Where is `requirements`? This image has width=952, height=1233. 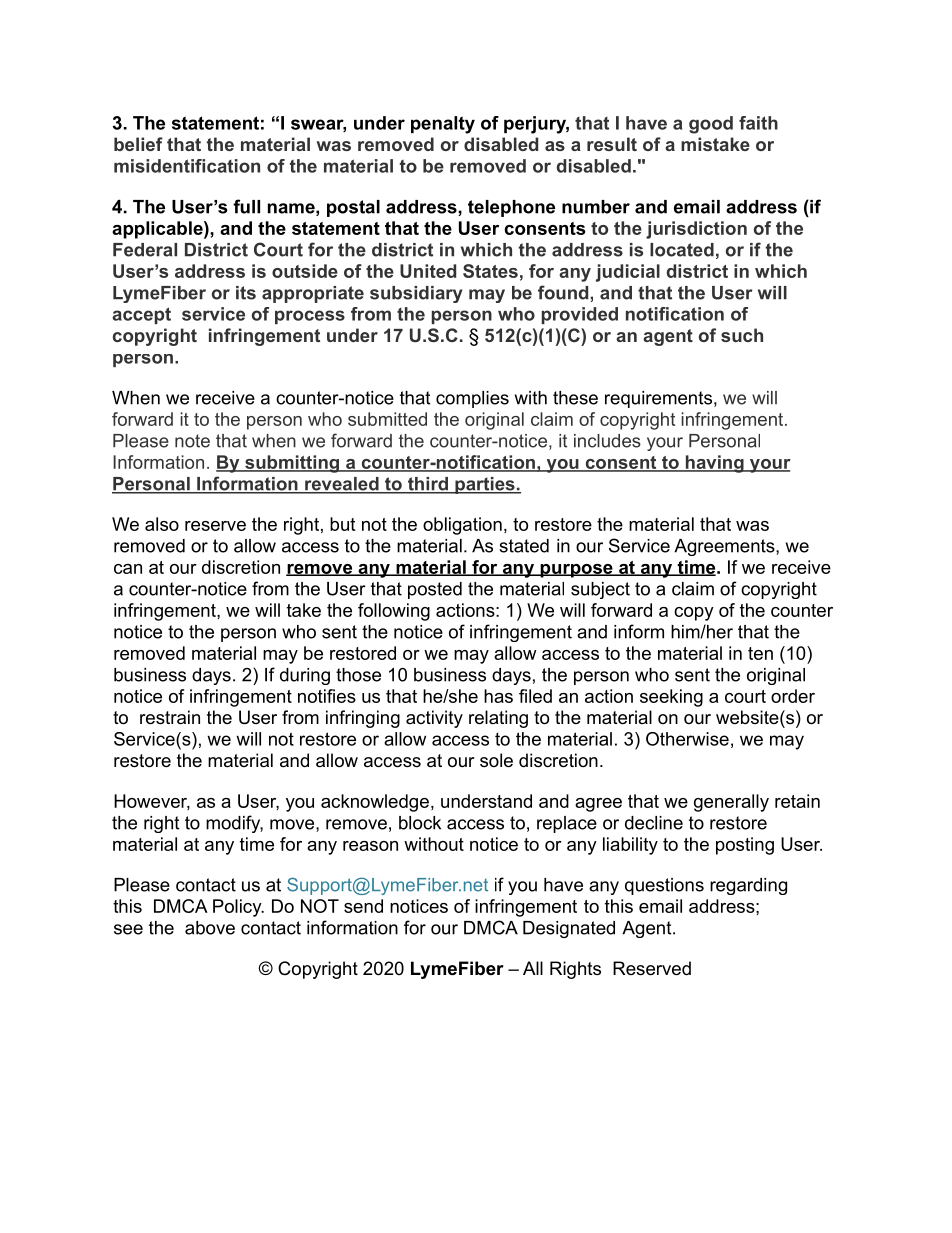
requirements is located at coordinates (658, 399).
